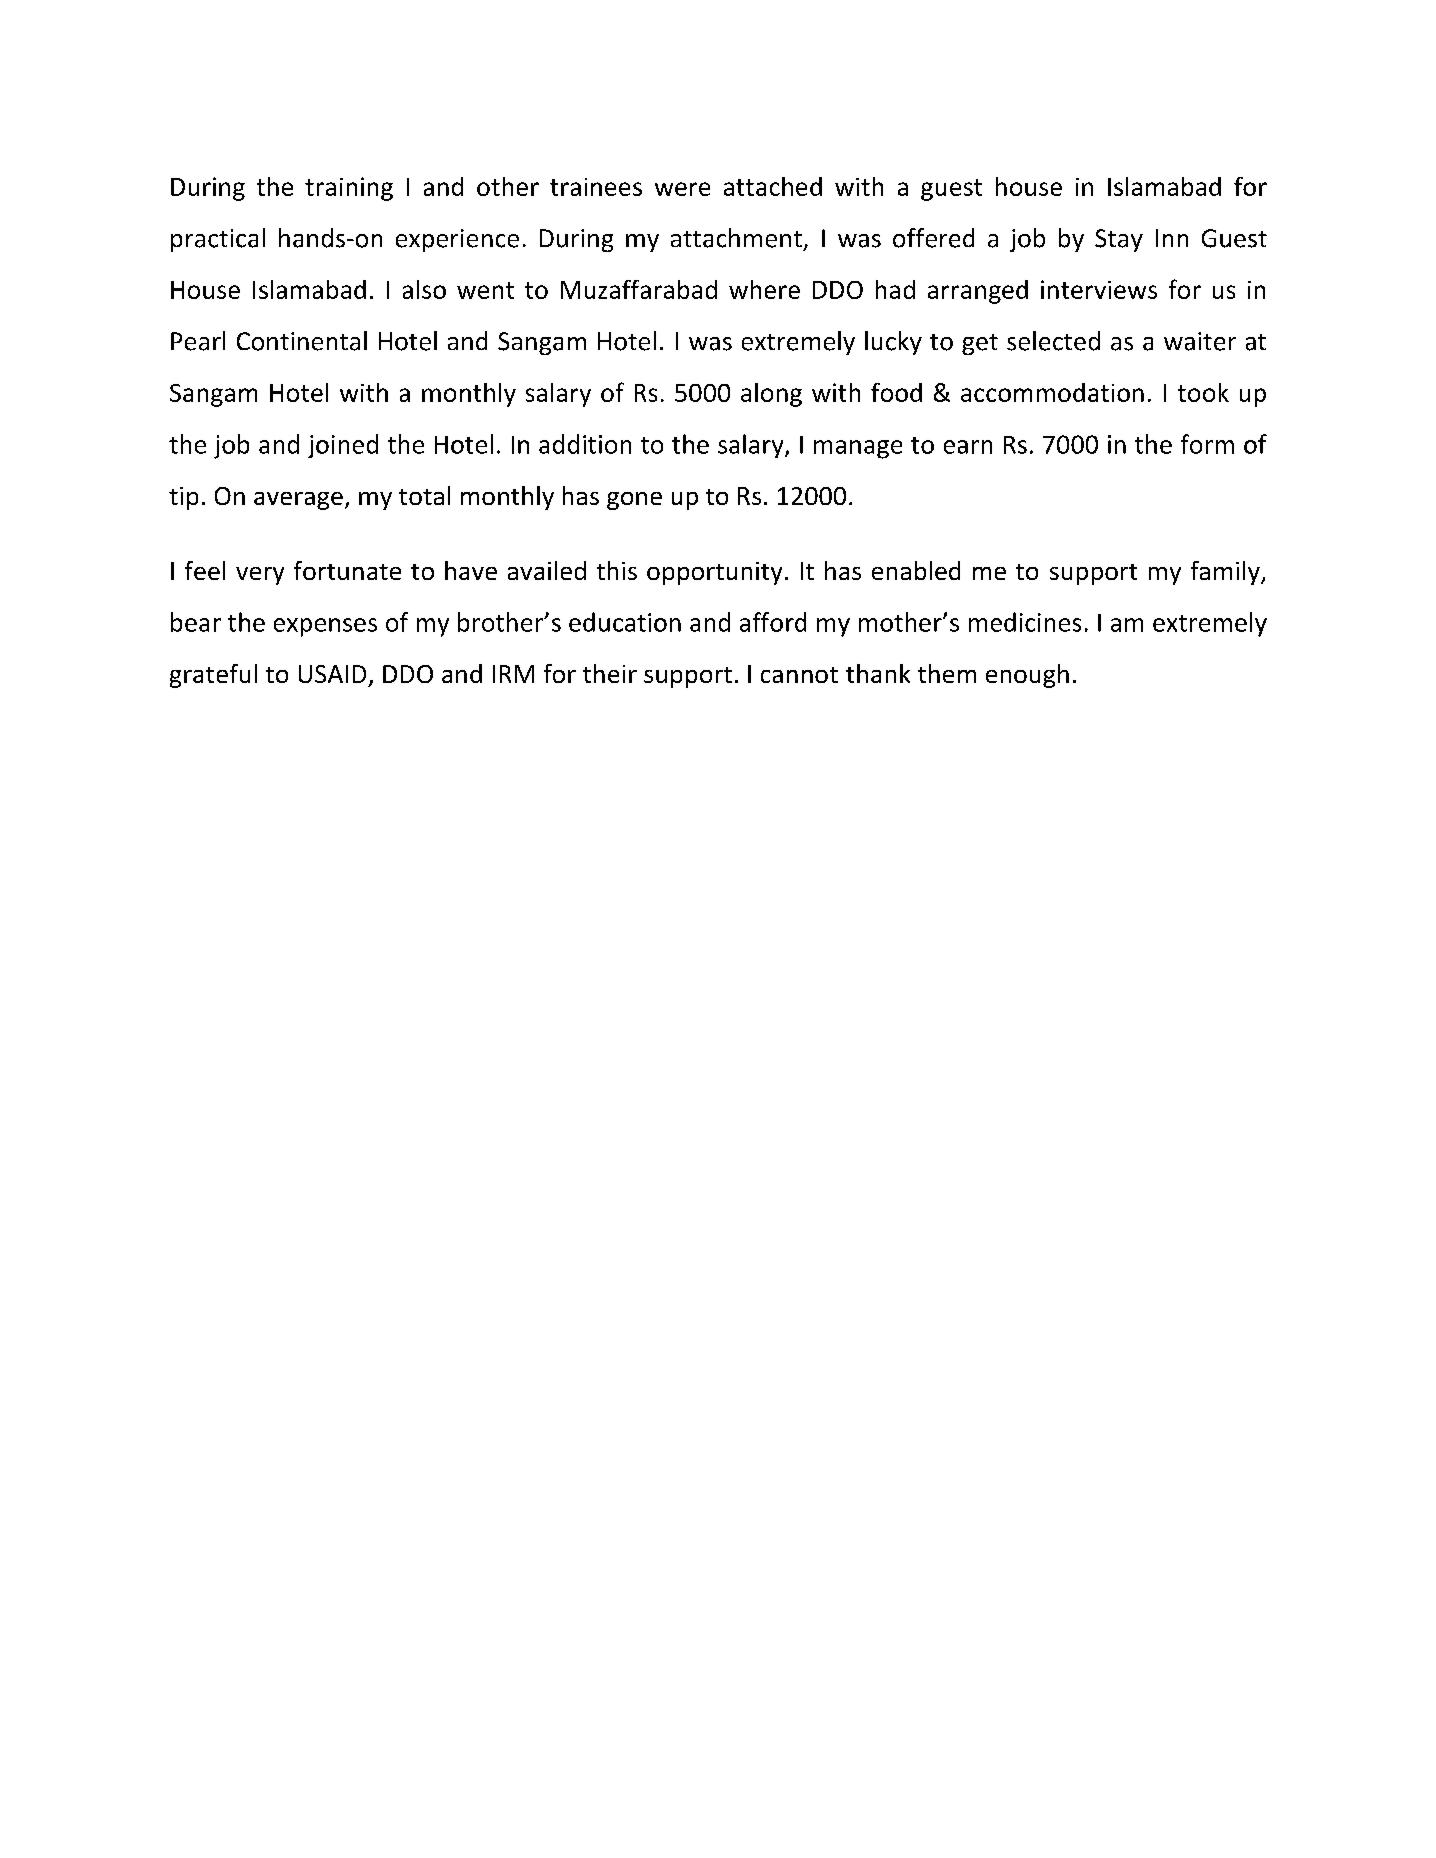 This screenshot has width=1436, height=1858. I want to click on grateful, so click(213, 676).
